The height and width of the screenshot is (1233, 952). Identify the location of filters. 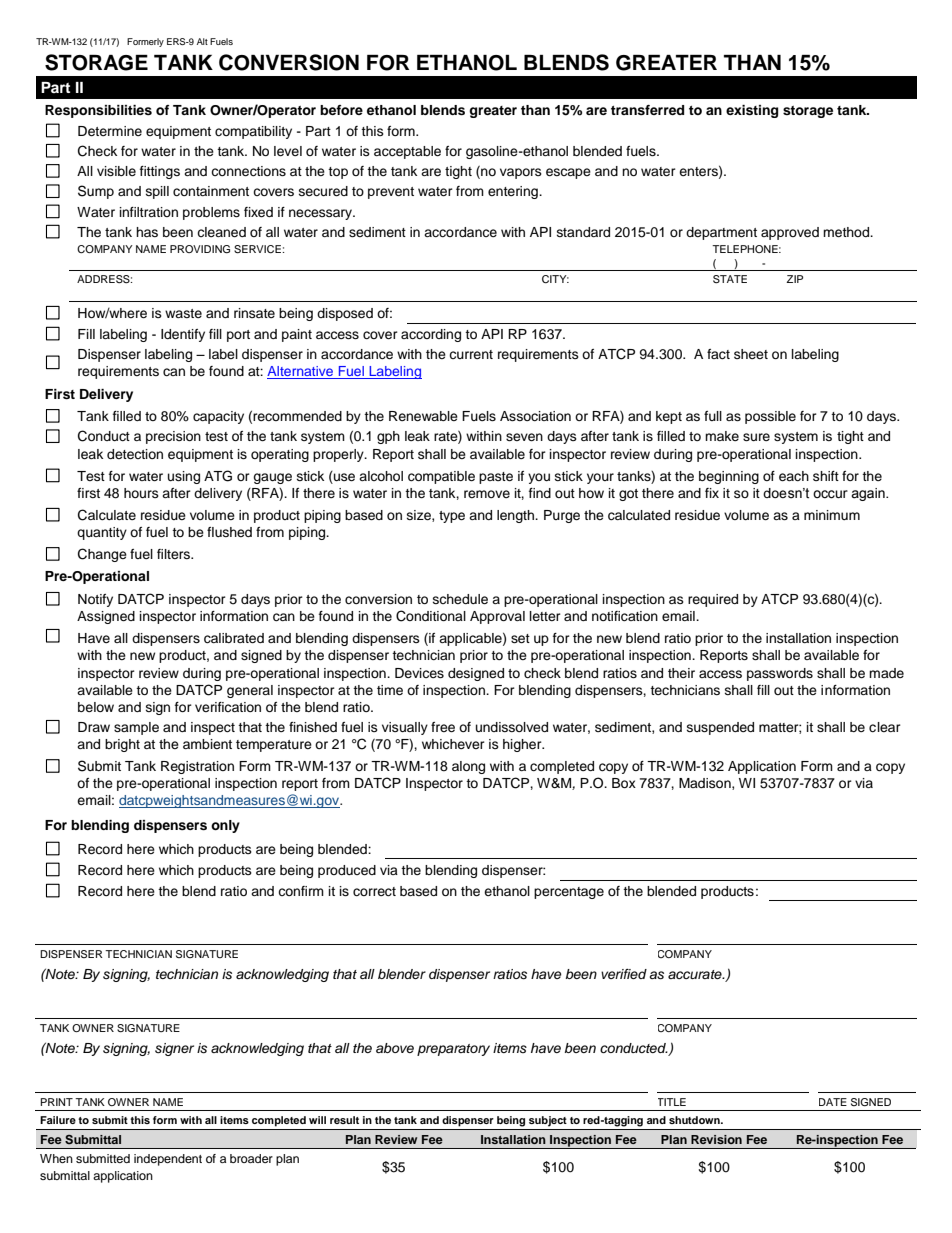
(175, 554).
